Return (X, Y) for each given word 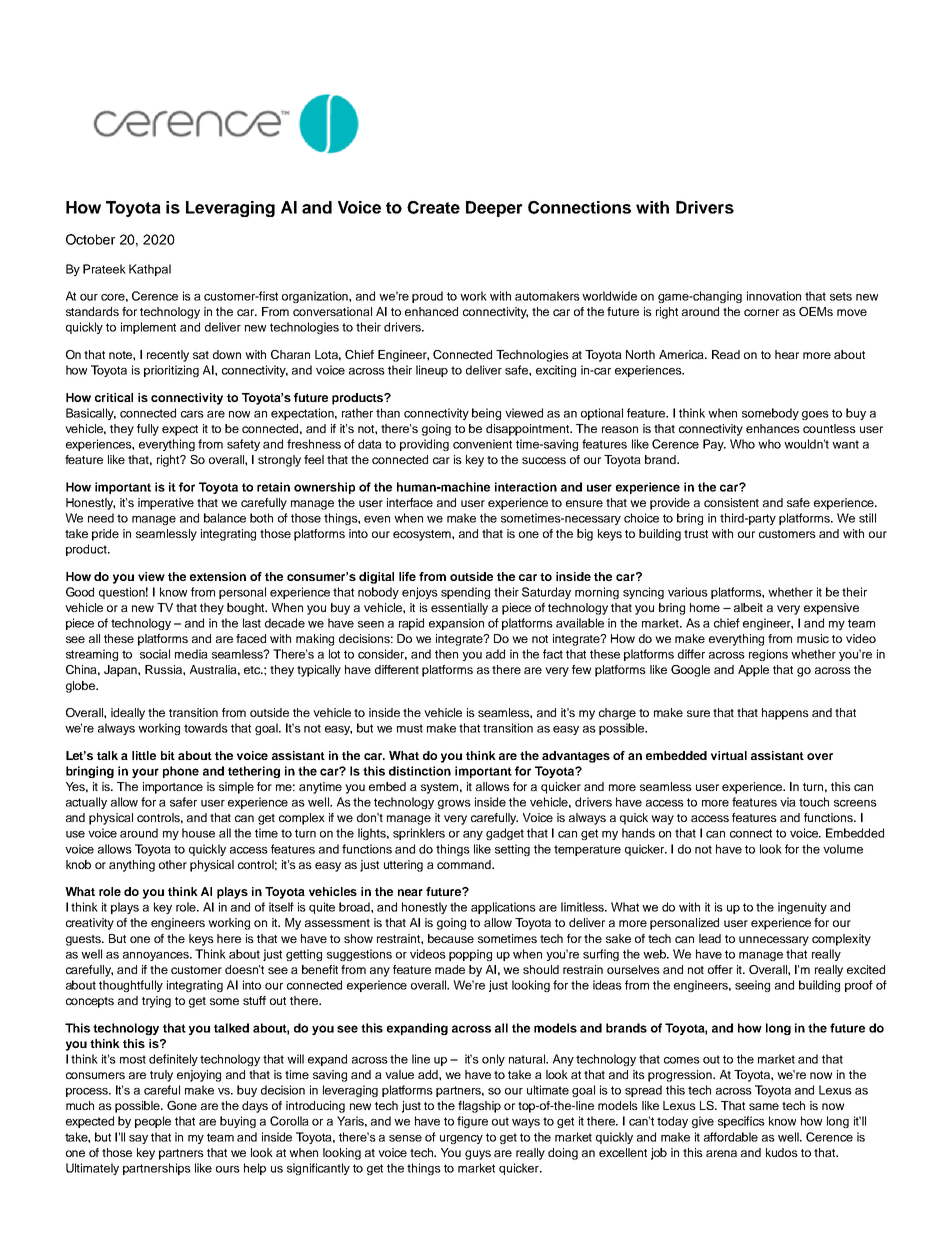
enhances (773, 428)
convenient (482, 444)
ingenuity (802, 908)
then (446, 654)
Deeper (494, 209)
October (90, 239)
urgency (461, 1139)
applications (503, 908)
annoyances (157, 956)
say (138, 1139)
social (155, 654)
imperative (166, 504)
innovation (774, 296)
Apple (753, 671)
